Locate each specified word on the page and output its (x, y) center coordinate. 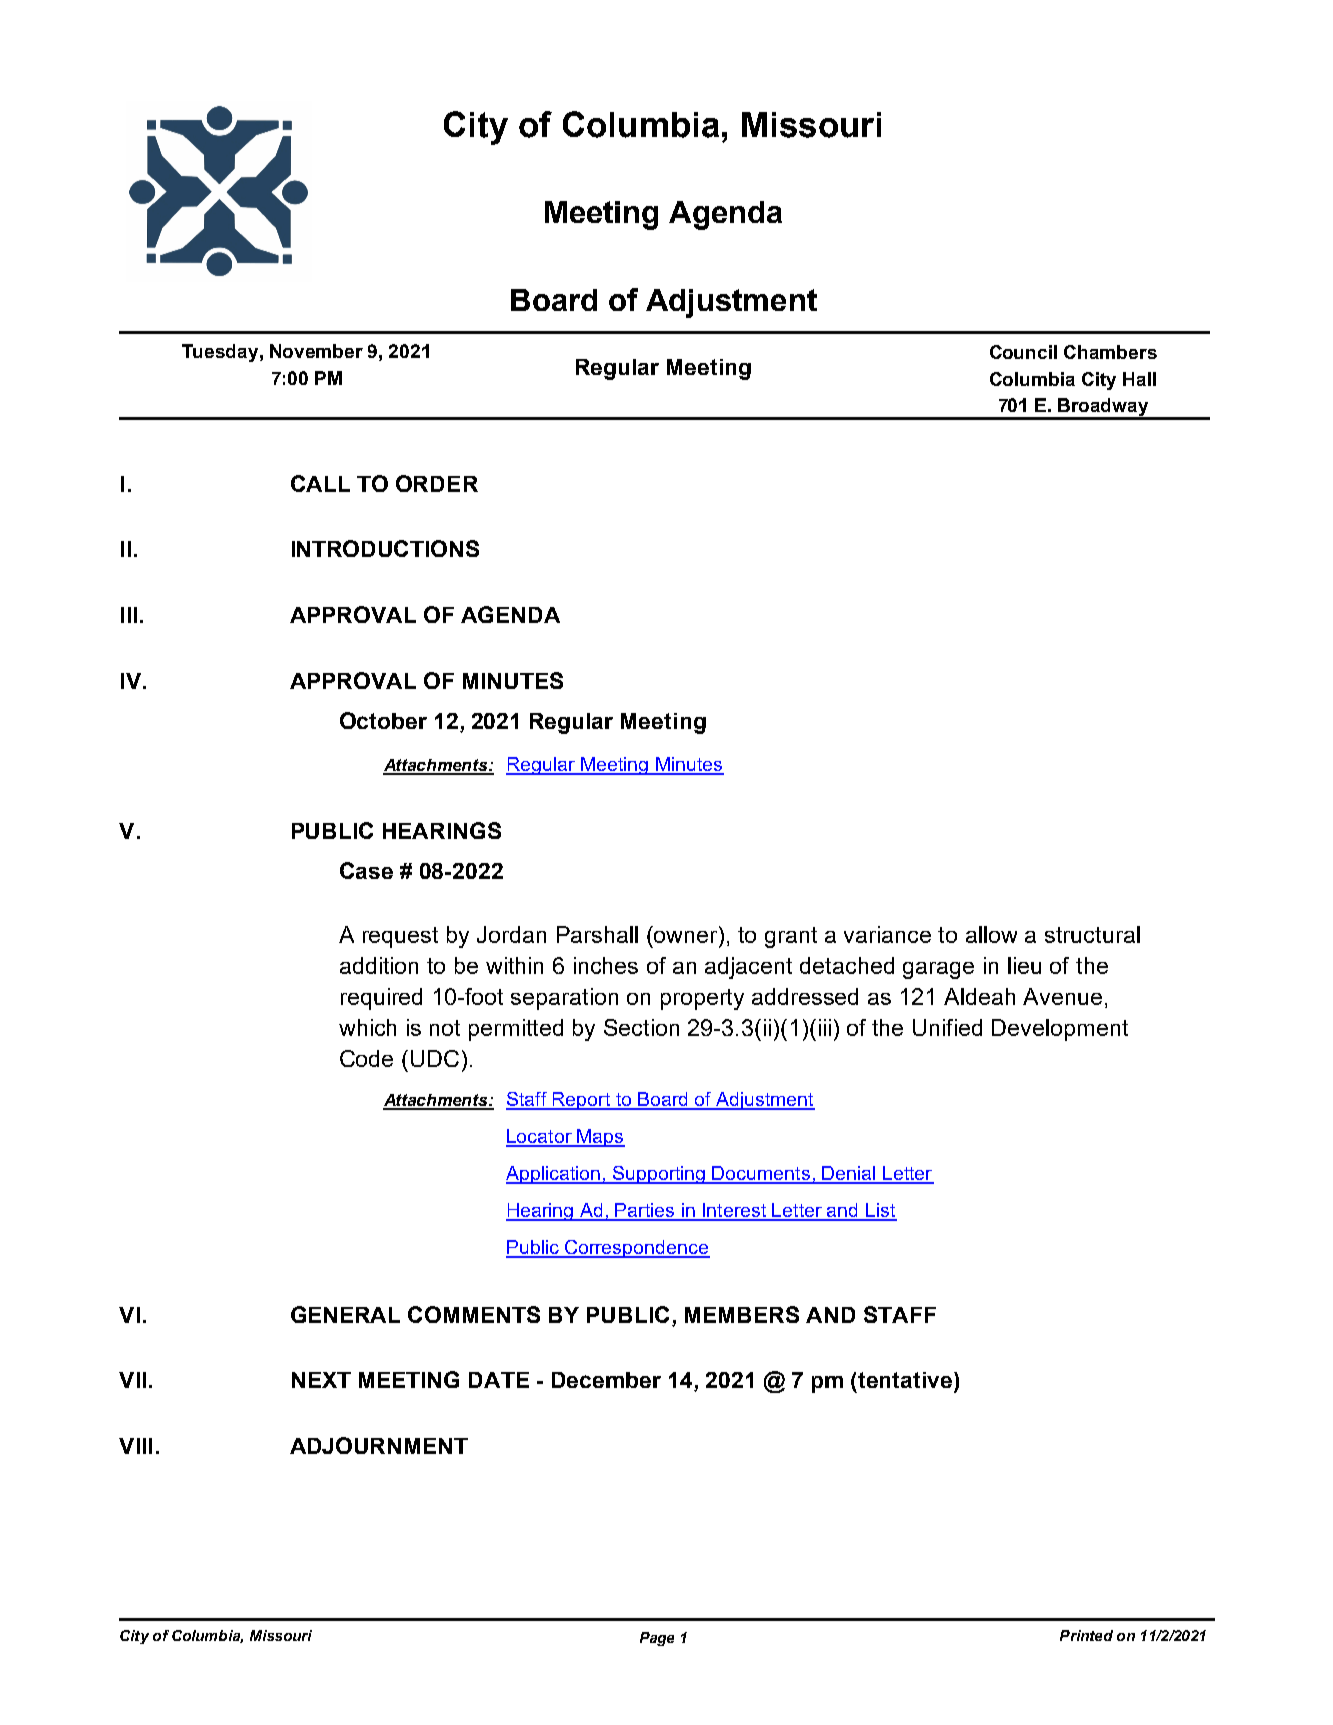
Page (657, 1639)
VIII (135, 1446)
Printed (1086, 1635)
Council (1023, 352)
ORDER (437, 483)
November (316, 351)
